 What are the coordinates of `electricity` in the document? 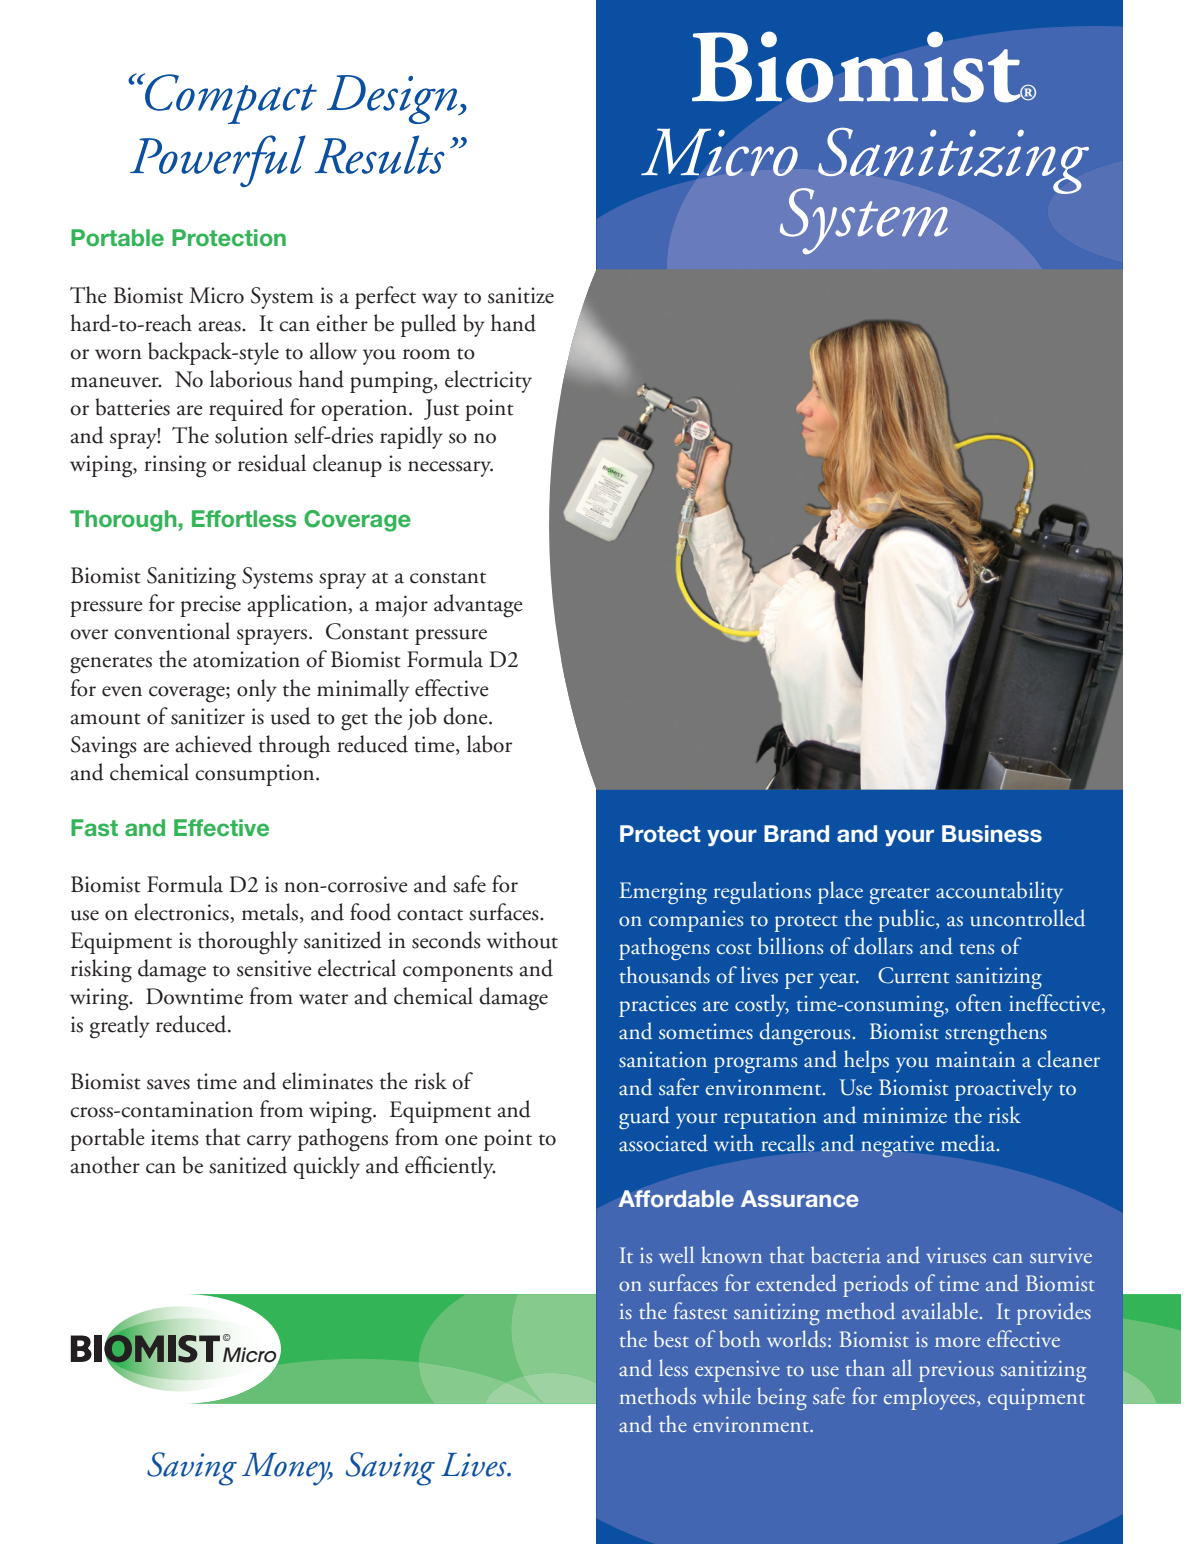 It's located at (488, 381).
